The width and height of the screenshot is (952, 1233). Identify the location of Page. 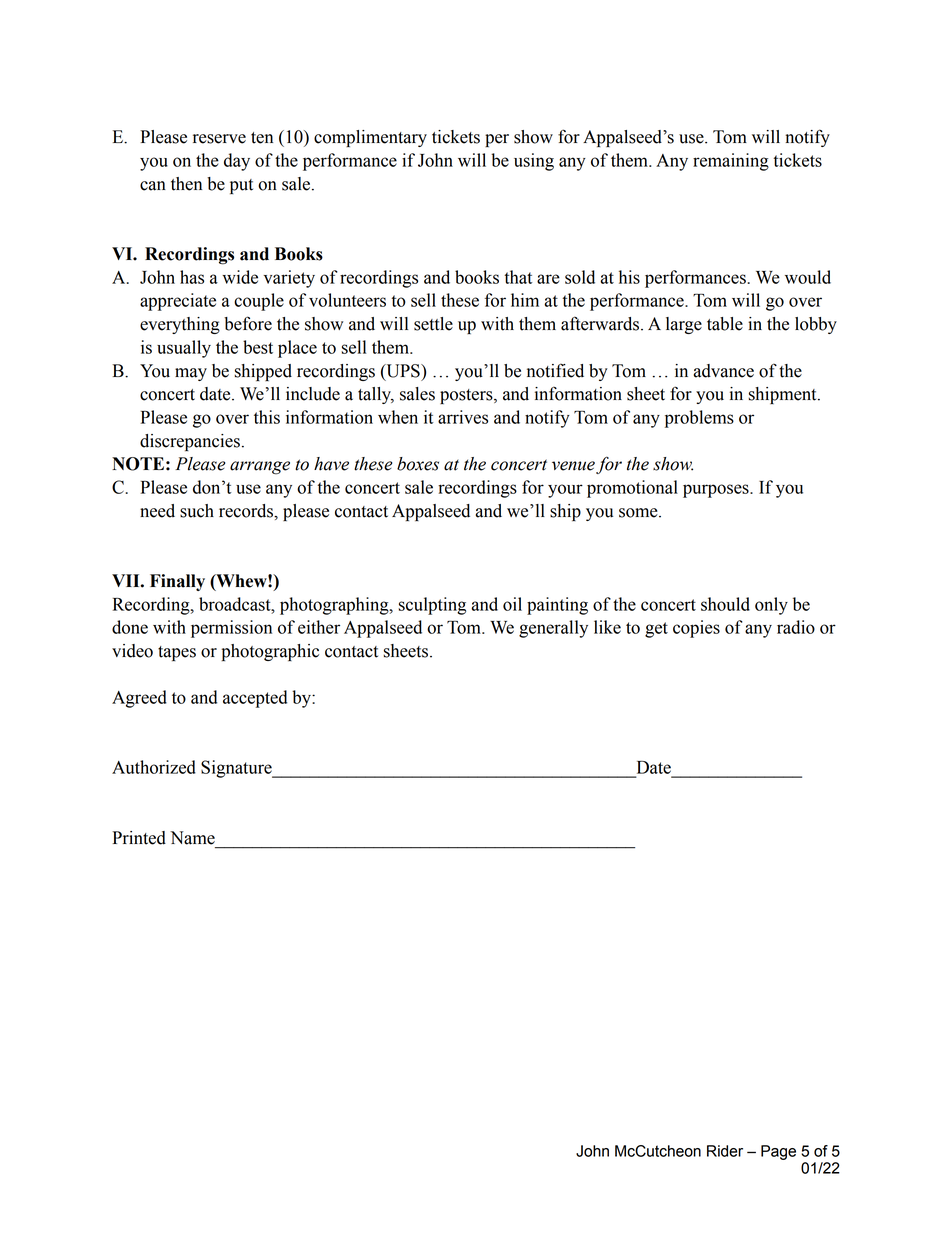
(778, 1152).
